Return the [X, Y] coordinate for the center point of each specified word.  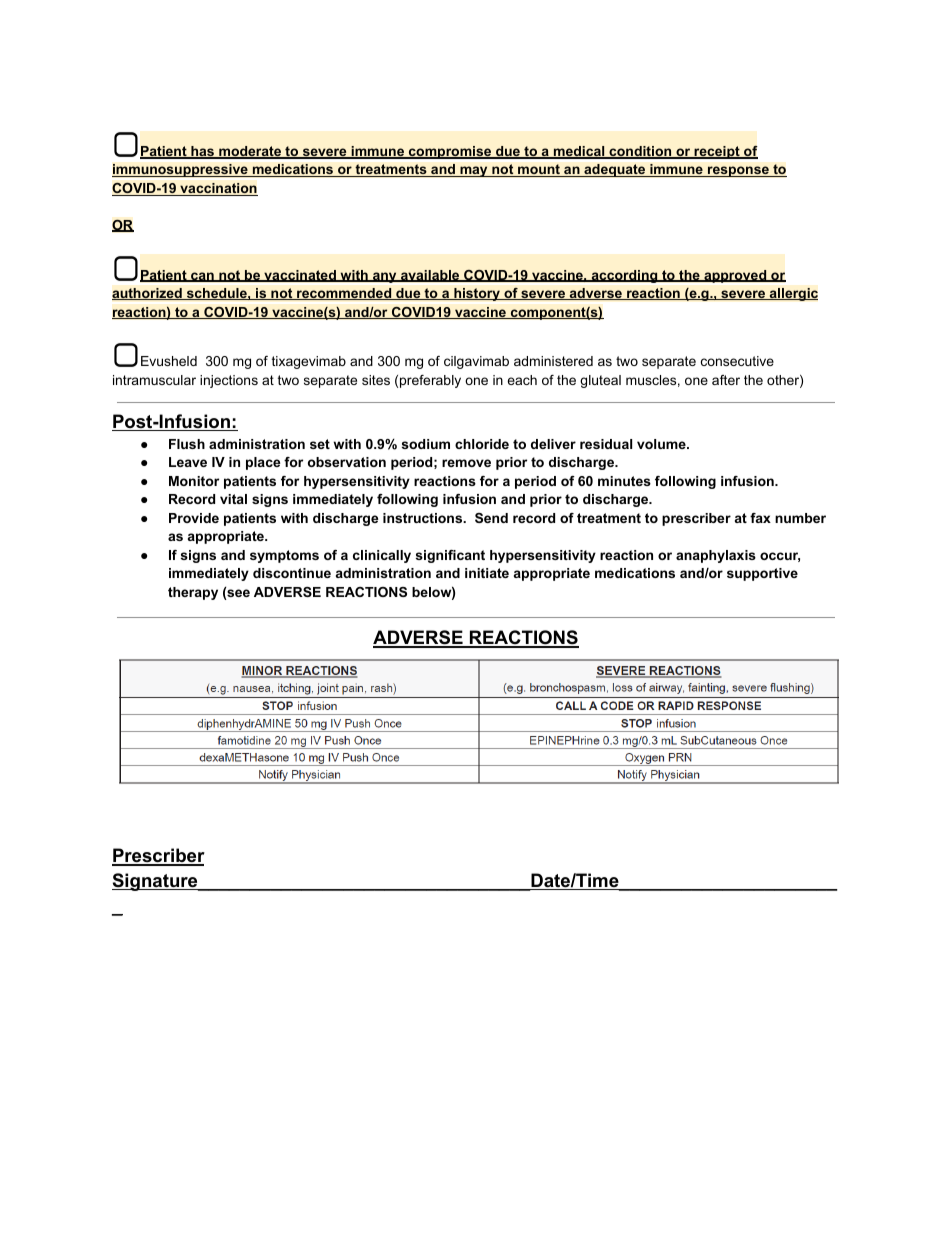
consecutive [737, 361]
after [726, 380]
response [738, 171]
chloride [482, 444]
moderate [250, 152]
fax [760, 518]
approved [735, 276]
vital [233, 499]
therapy [193, 593]
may [474, 171]
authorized [148, 294]
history [477, 294]
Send [491, 518]
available [429, 276]
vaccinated [300, 276]
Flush [187, 444]
